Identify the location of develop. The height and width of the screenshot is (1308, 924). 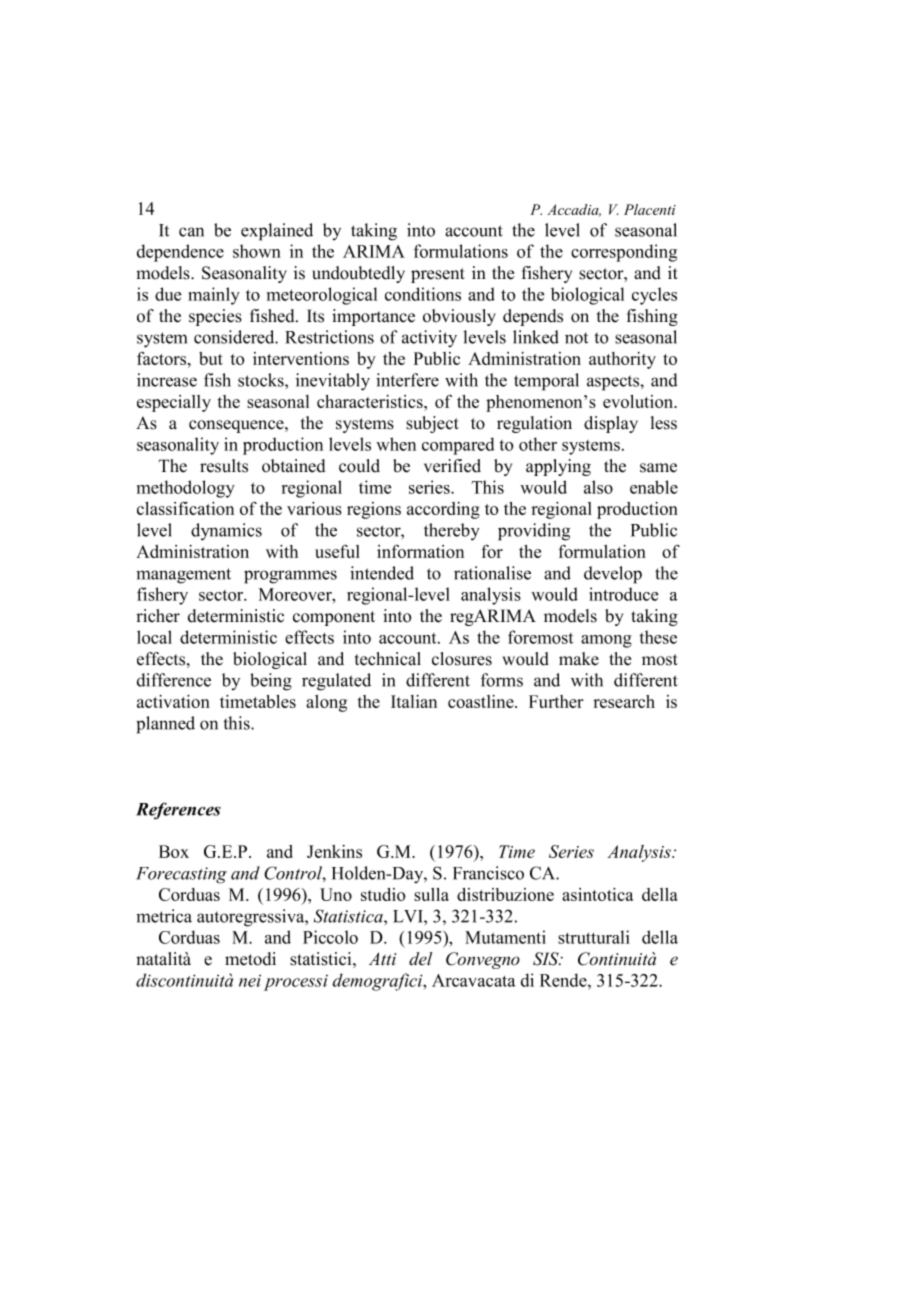
(613, 575).
